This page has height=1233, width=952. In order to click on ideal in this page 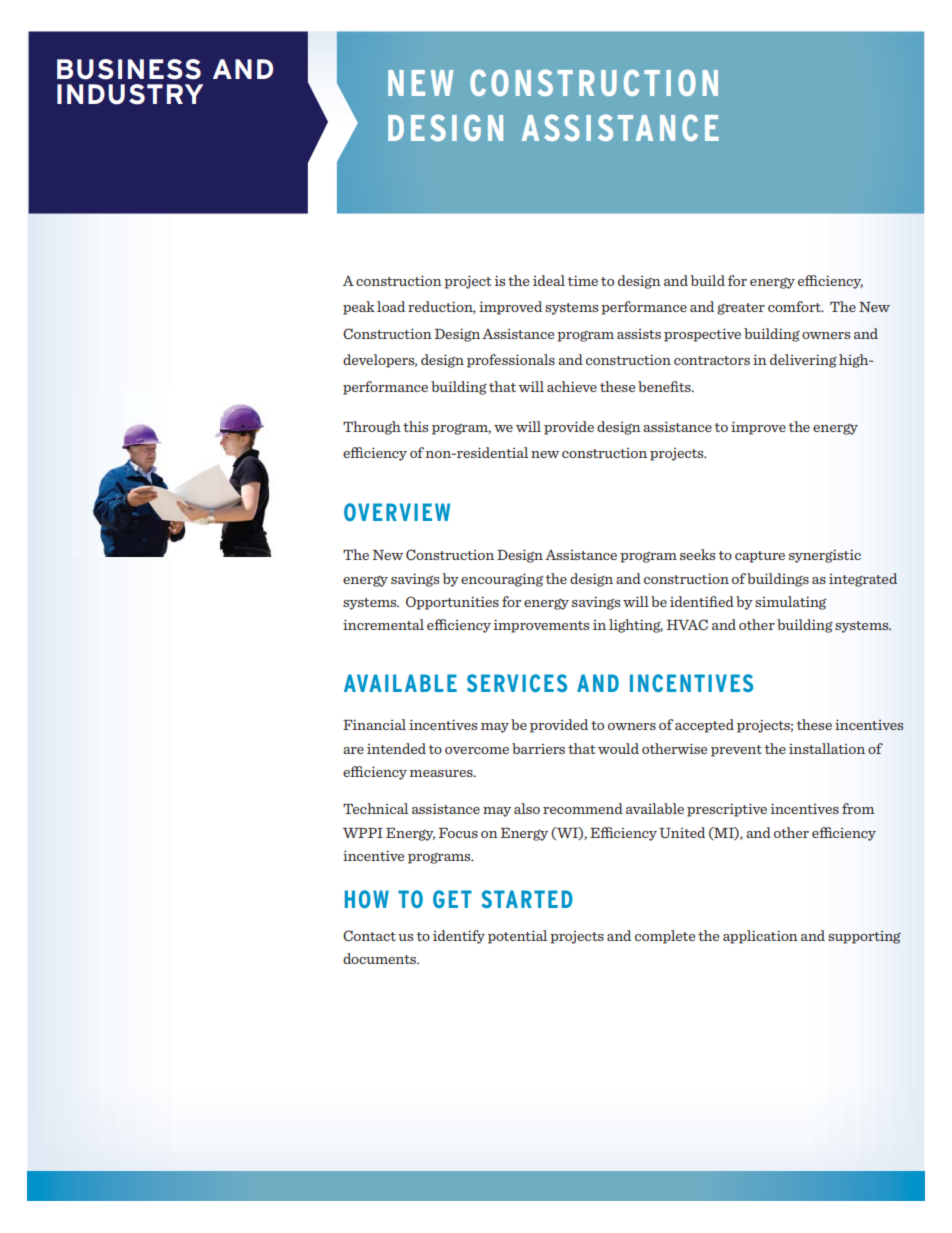, I will do `click(549, 280)`.
